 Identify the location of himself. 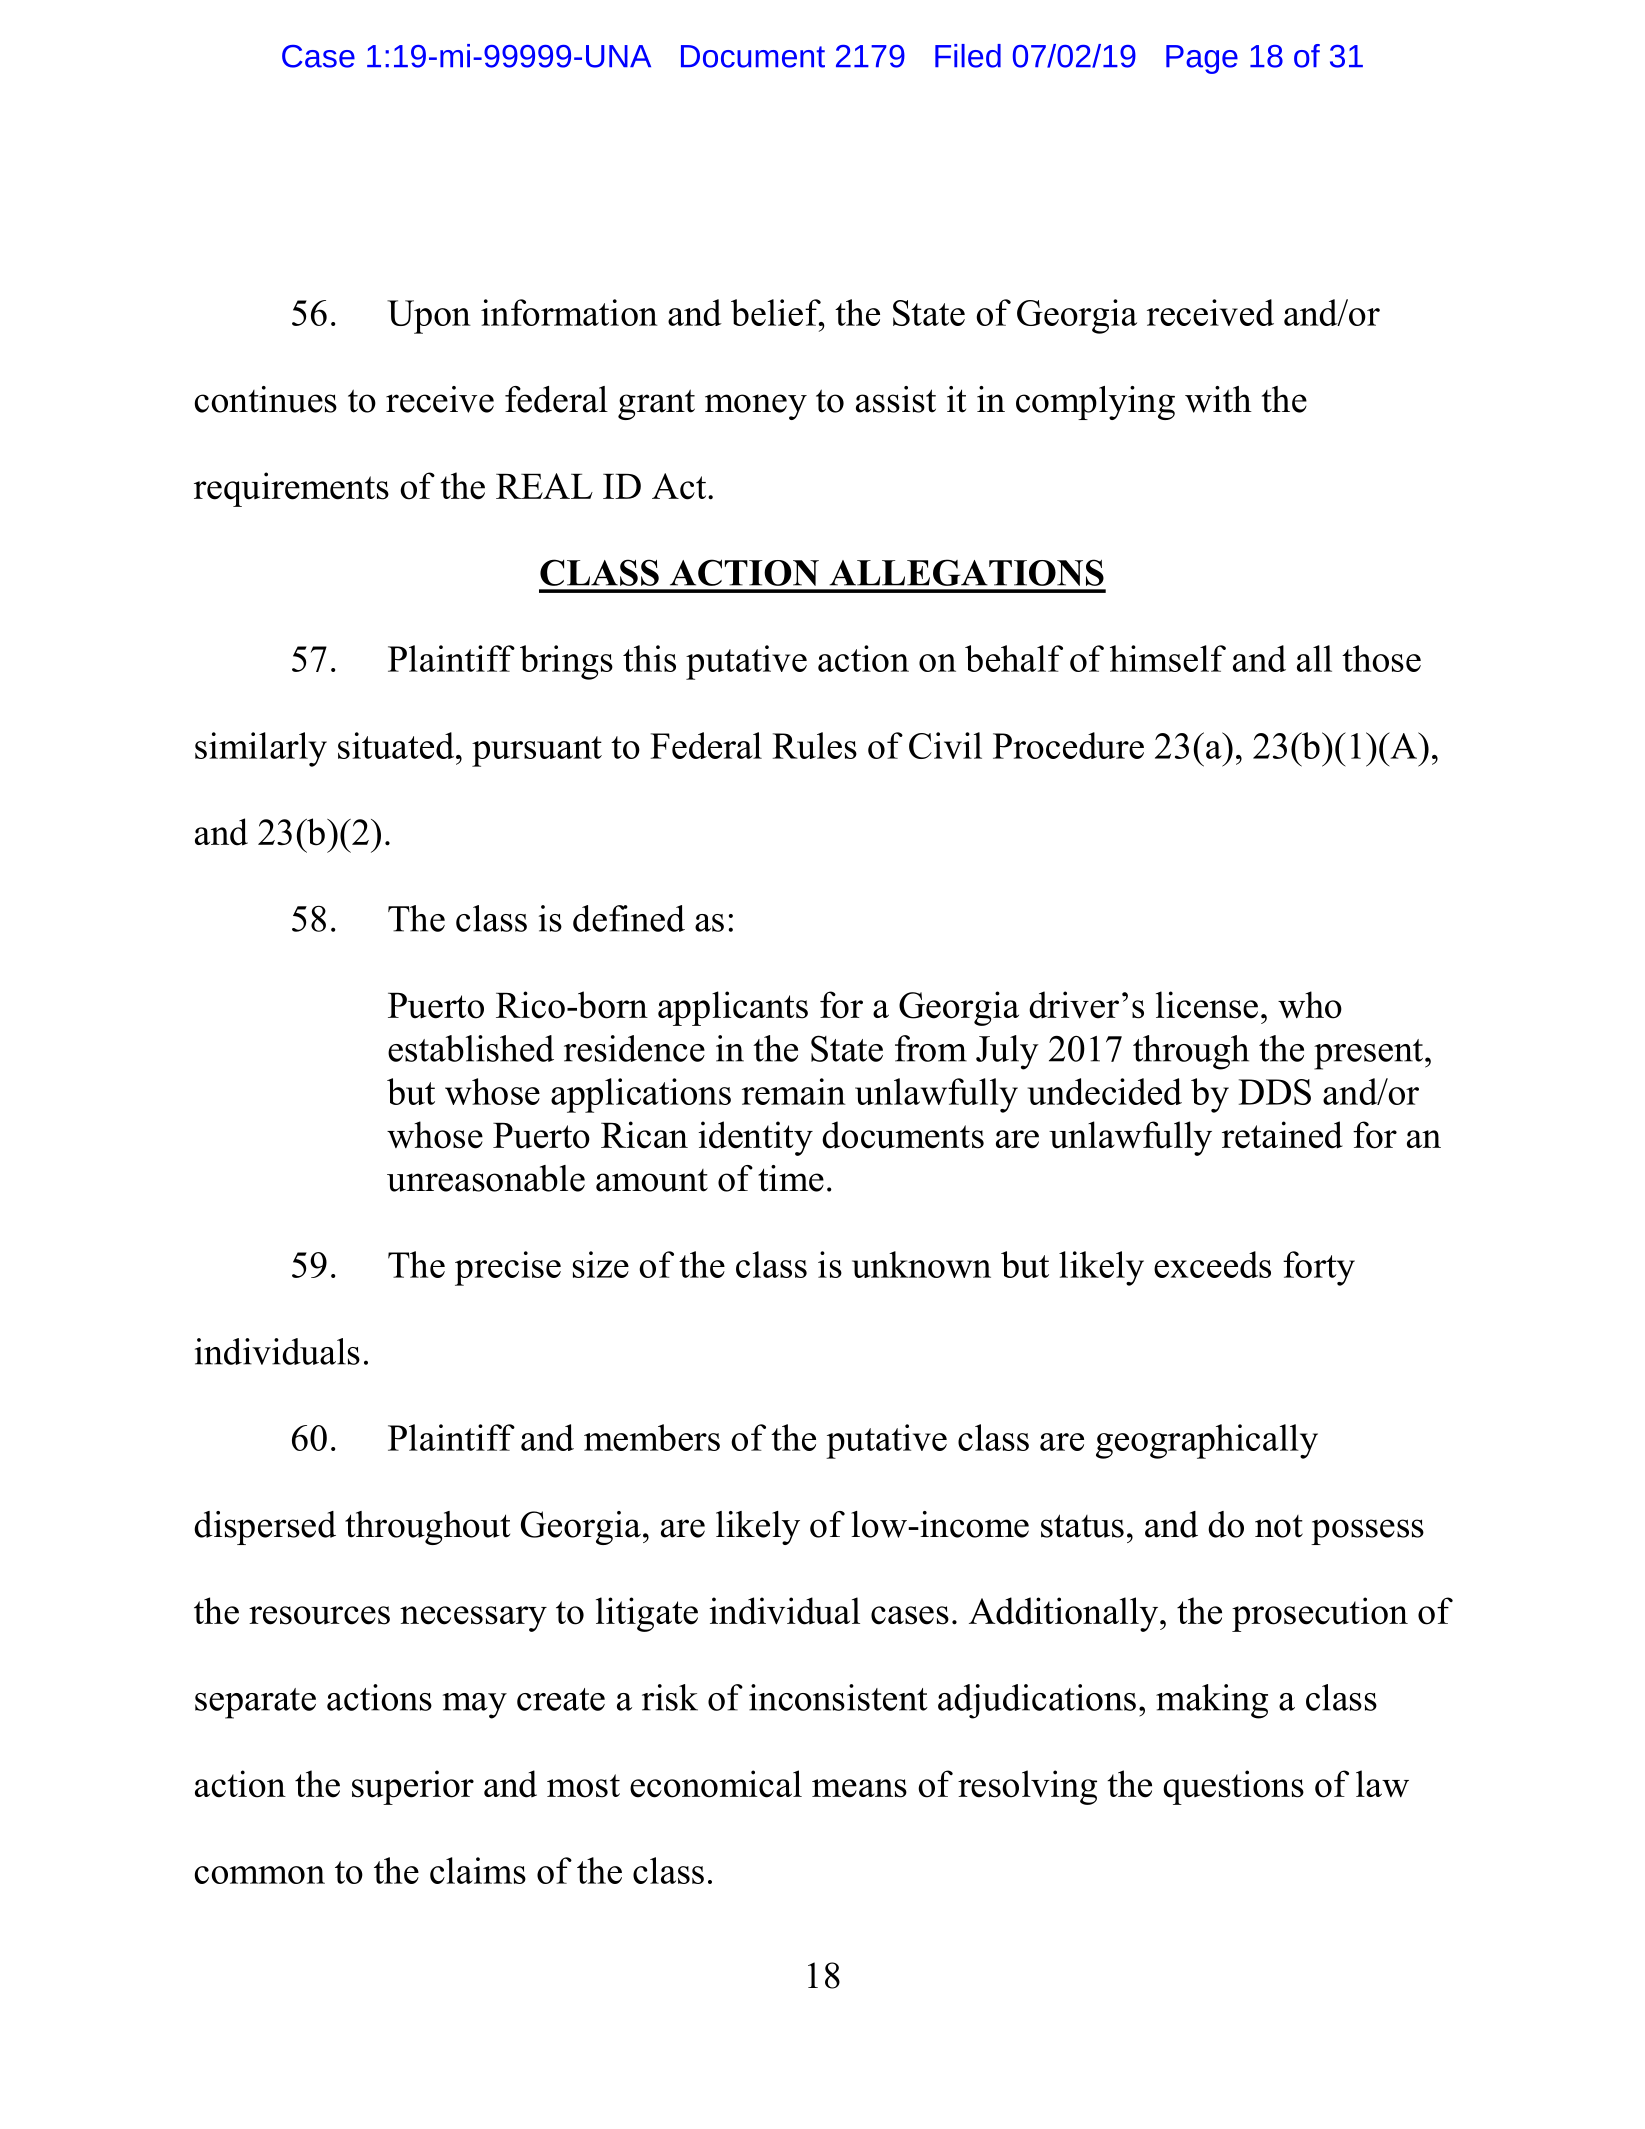
(1168, 658).
